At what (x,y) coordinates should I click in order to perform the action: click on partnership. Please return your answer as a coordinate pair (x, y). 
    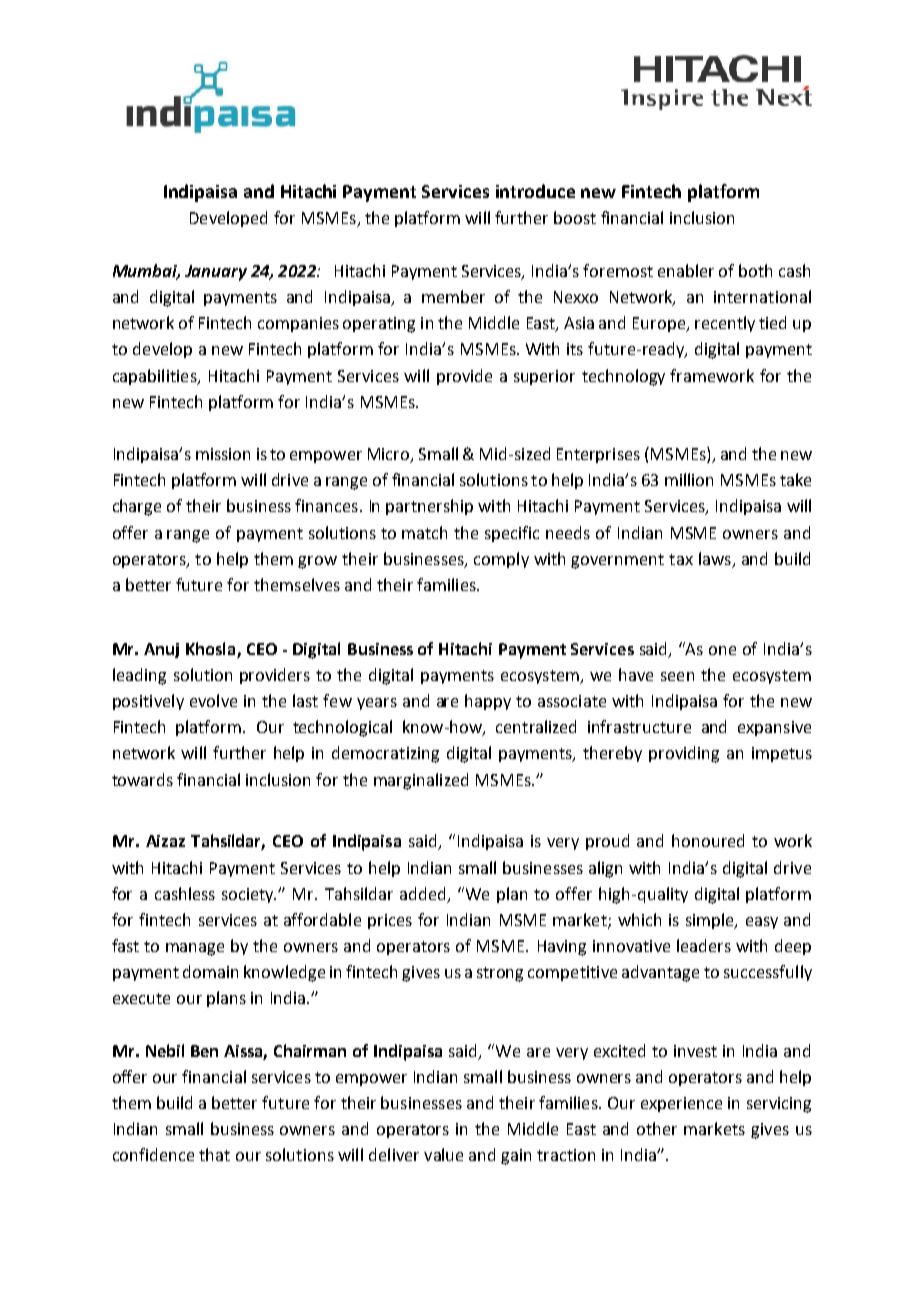
    Looking at the image, I should click on (429, 507).
